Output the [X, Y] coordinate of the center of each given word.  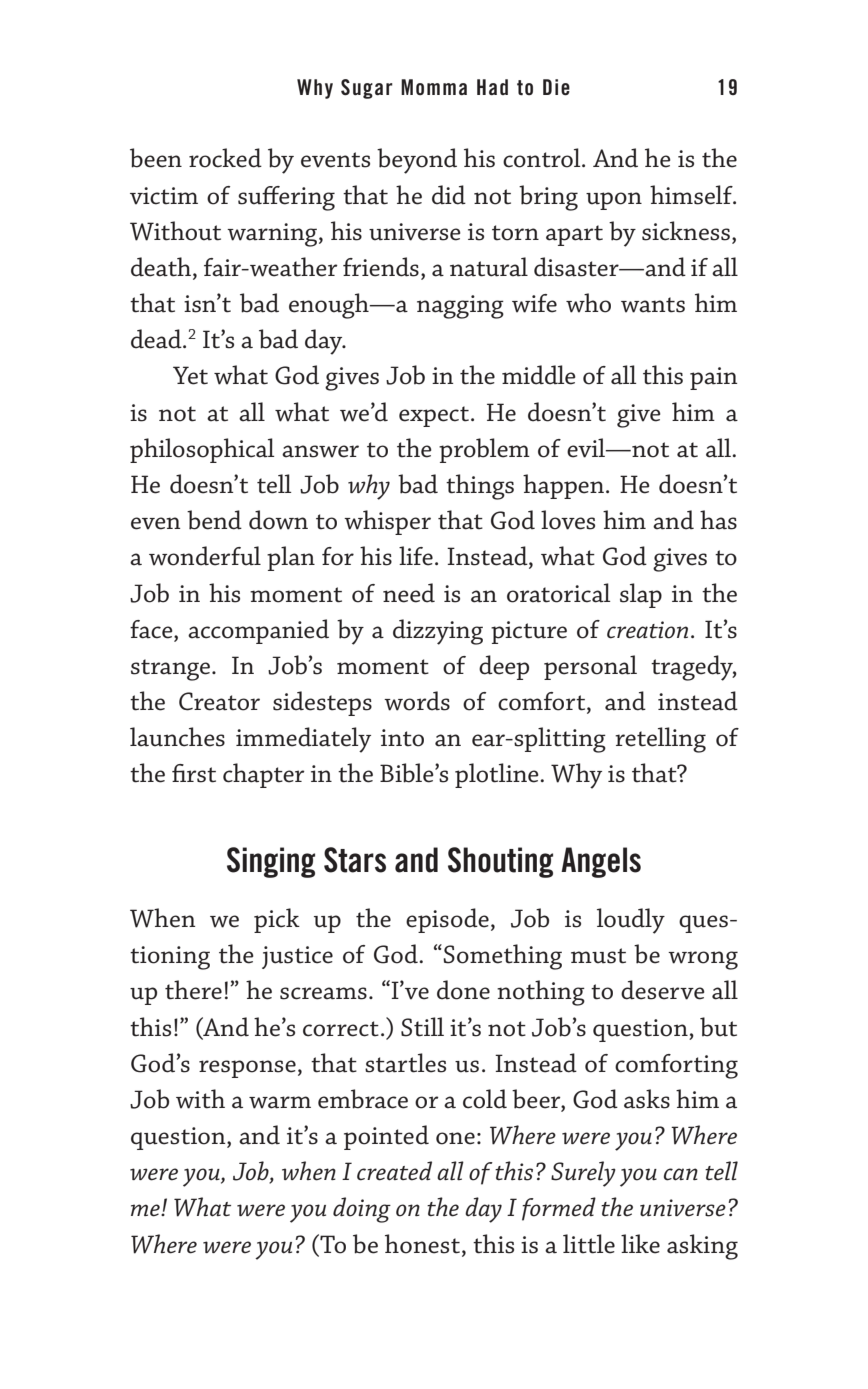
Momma [434, 87]
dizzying [438, 632]
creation [647, 630]
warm [280, 1102]
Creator [219, 701]
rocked [225, 158]
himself [692, 195]
